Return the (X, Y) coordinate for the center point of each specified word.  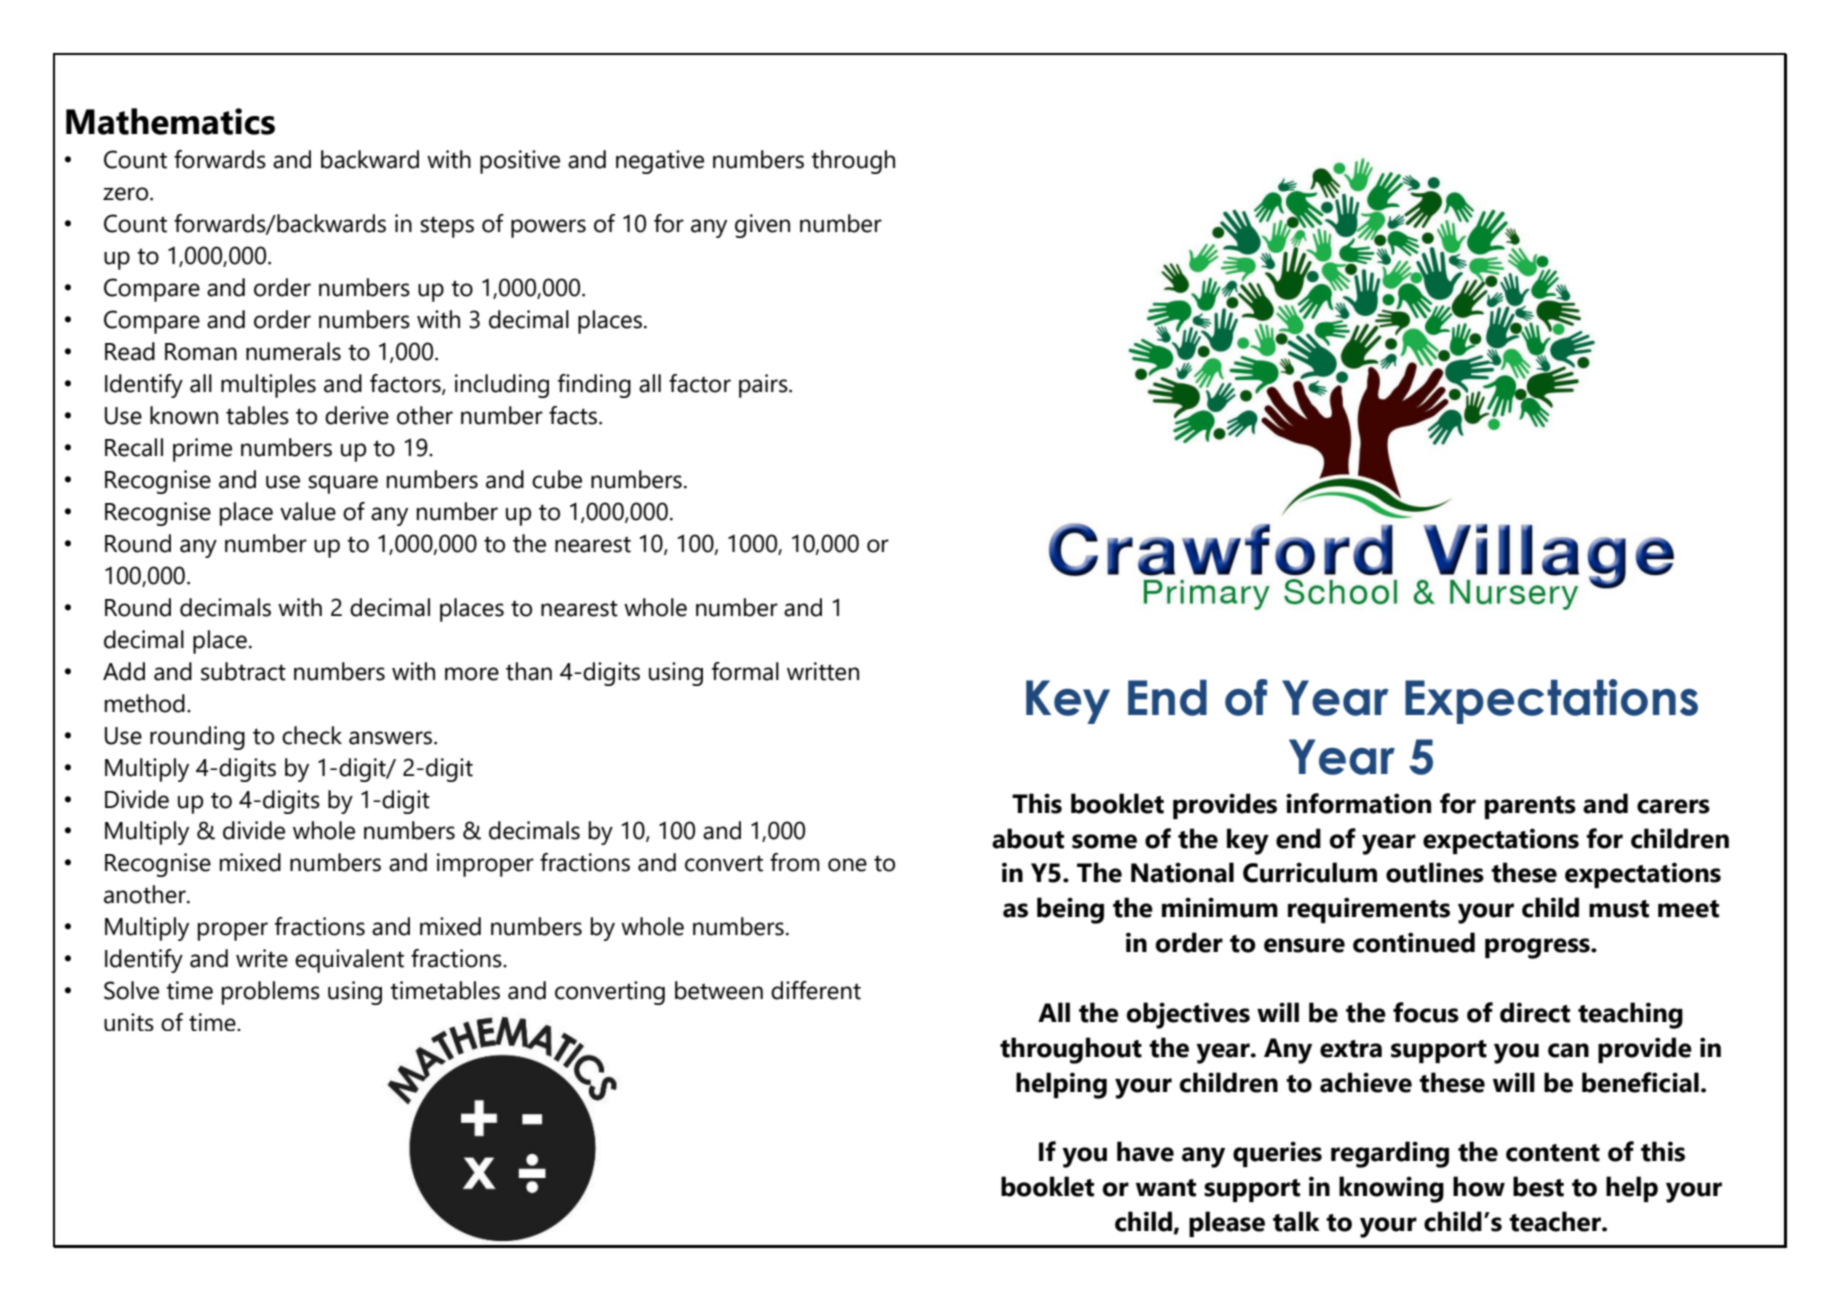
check (312, 735)
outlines (1435, 872)
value (308, 511)
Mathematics (170, 121)
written (823, 671)
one (847, 865)
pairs (764, 386)
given (762, 226)
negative (660, 162)
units (129, 1022)
